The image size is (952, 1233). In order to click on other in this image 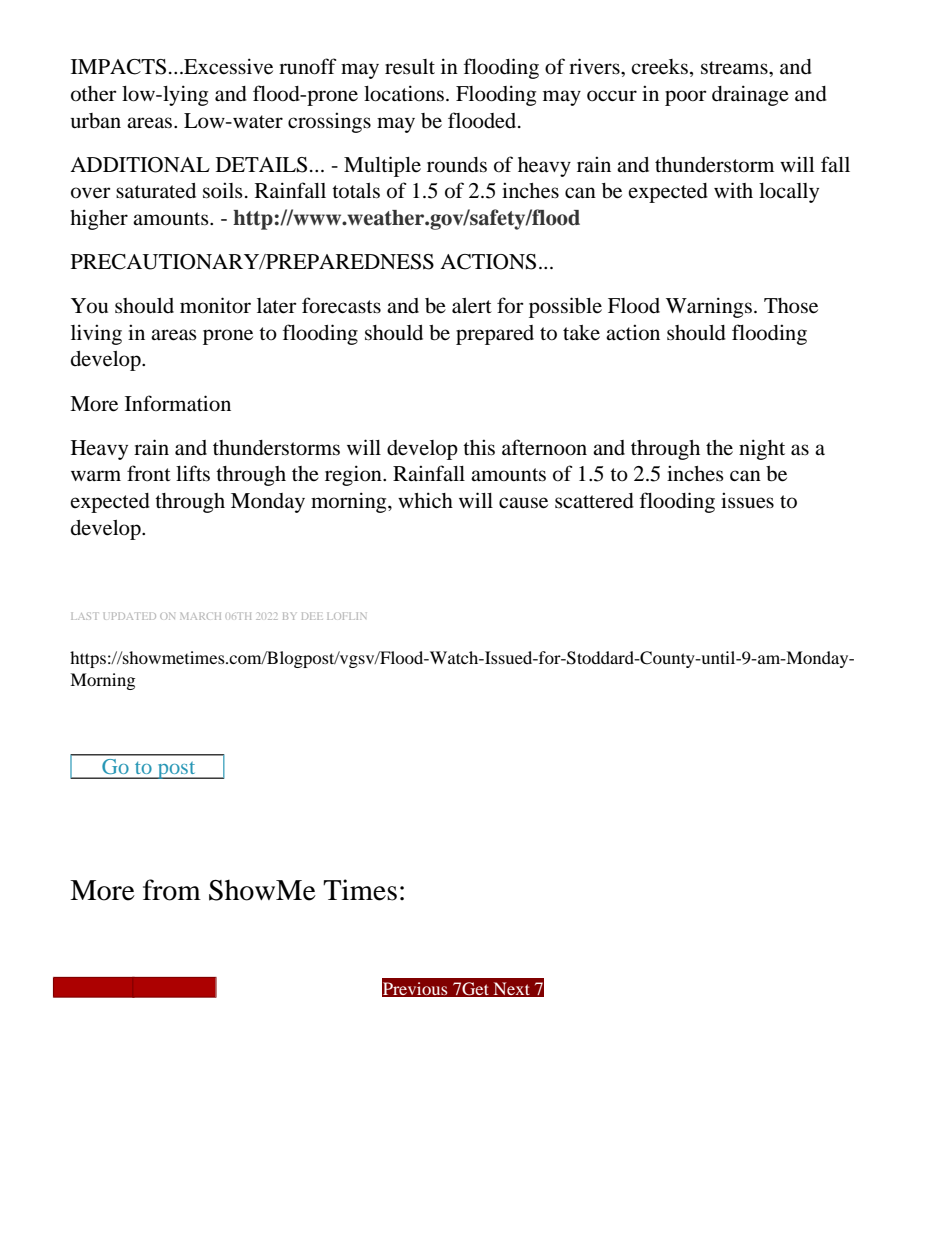, I will do `click(94, 94)`.
